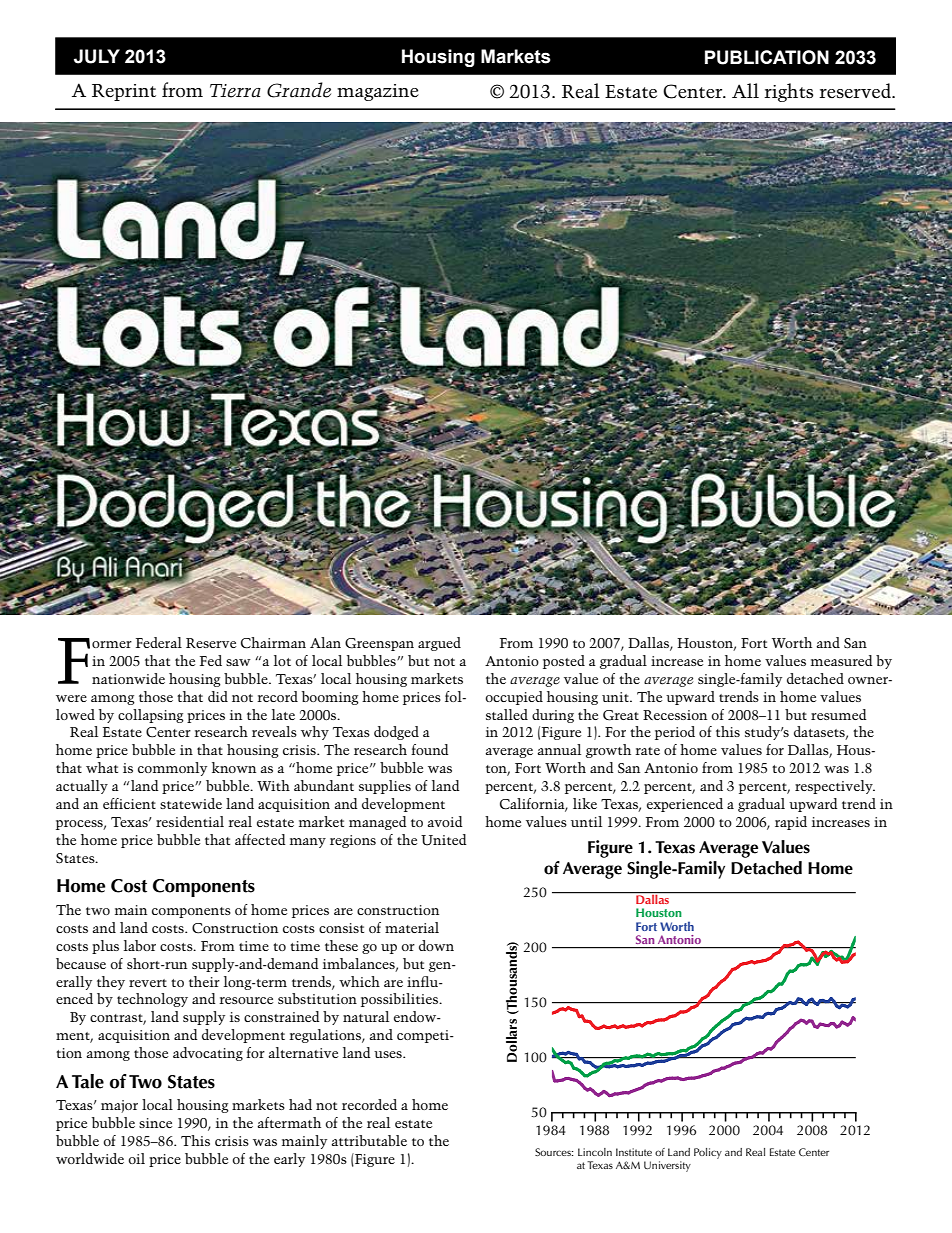  I want to click on since, so click(155, 1123).
